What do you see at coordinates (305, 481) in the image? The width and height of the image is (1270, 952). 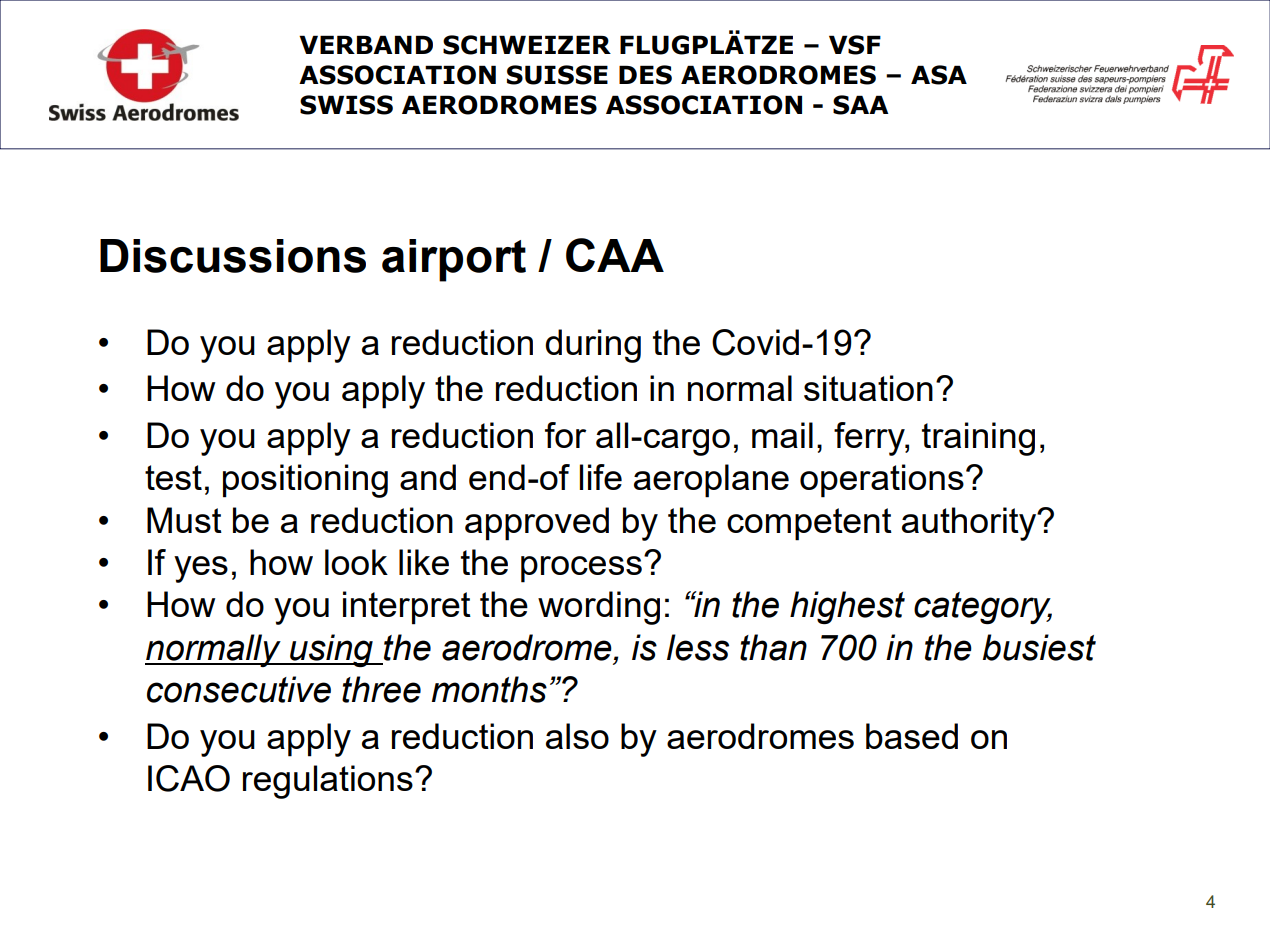 I see `positioning` at bounding box center [305, 481].
